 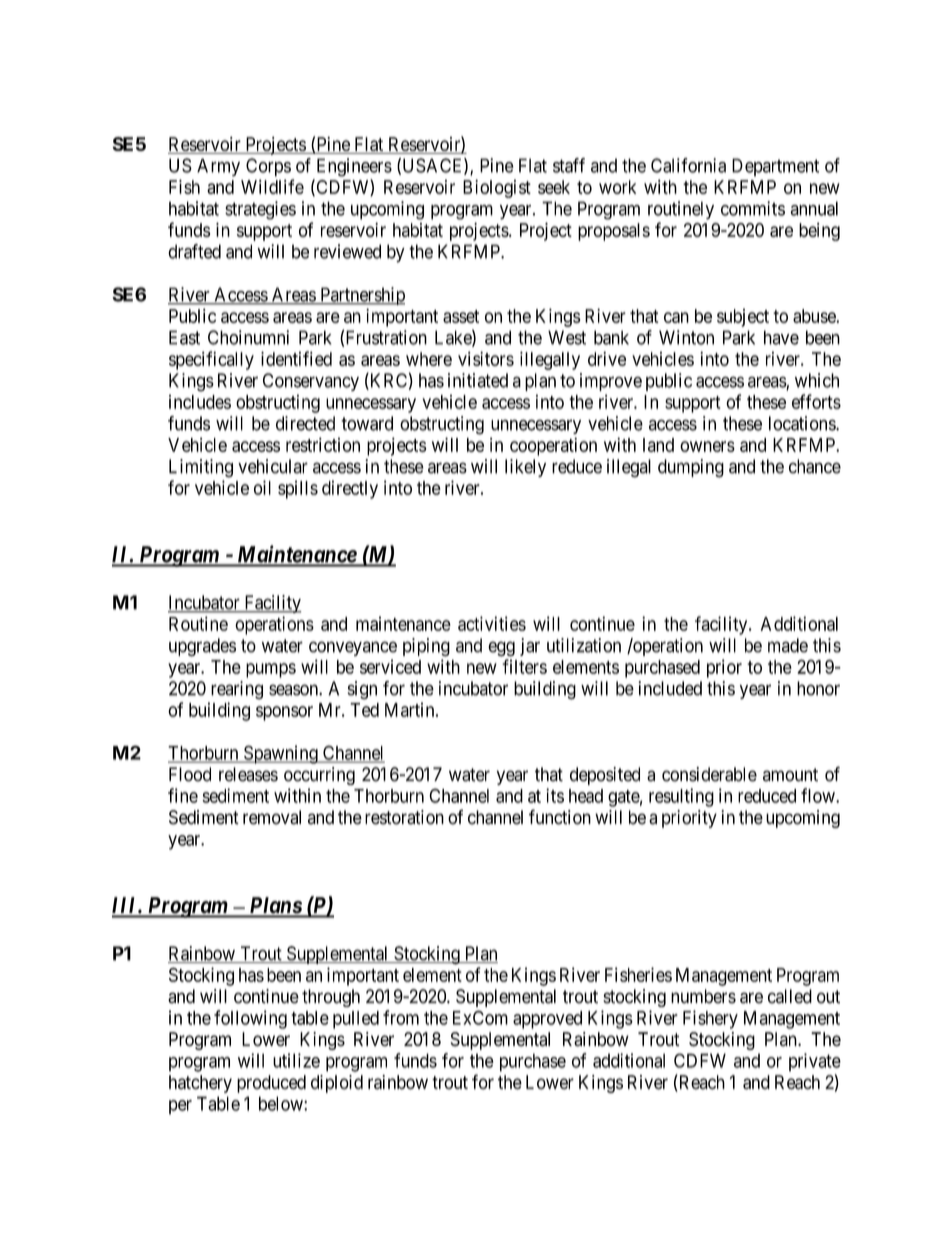 I want to click on pumps, so click(x=271, y=670).
